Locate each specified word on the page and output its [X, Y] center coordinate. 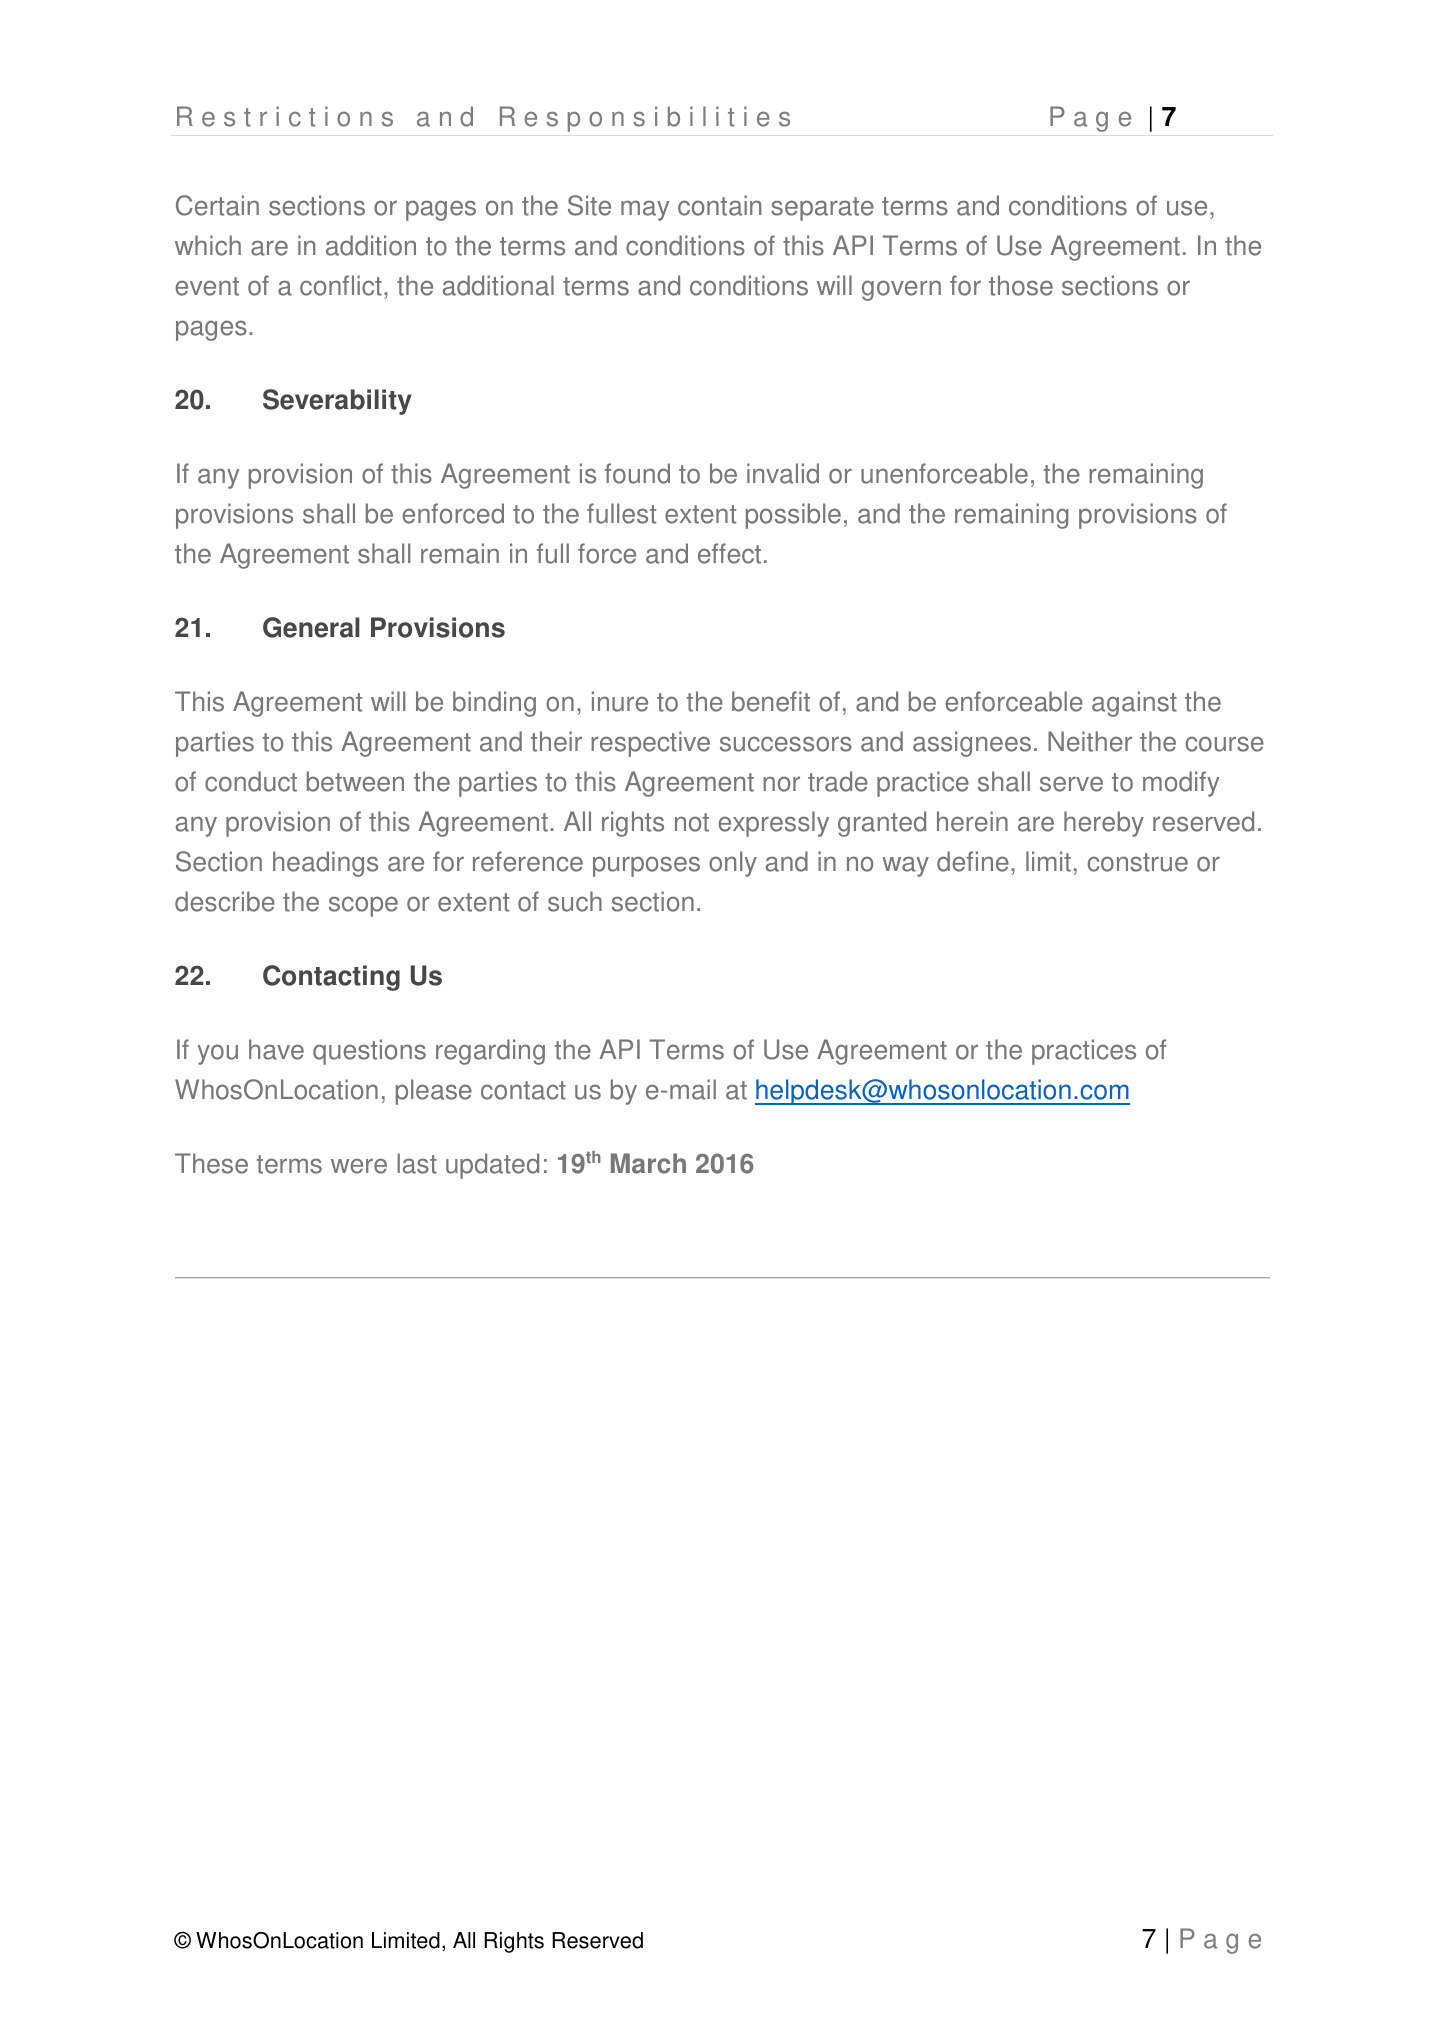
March [648, 1163]
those [1021, 285]
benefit [771, 701]
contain [719, 205]
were [359, 1166]
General [311, 627]
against [1134, 704]
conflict [341, 285]
